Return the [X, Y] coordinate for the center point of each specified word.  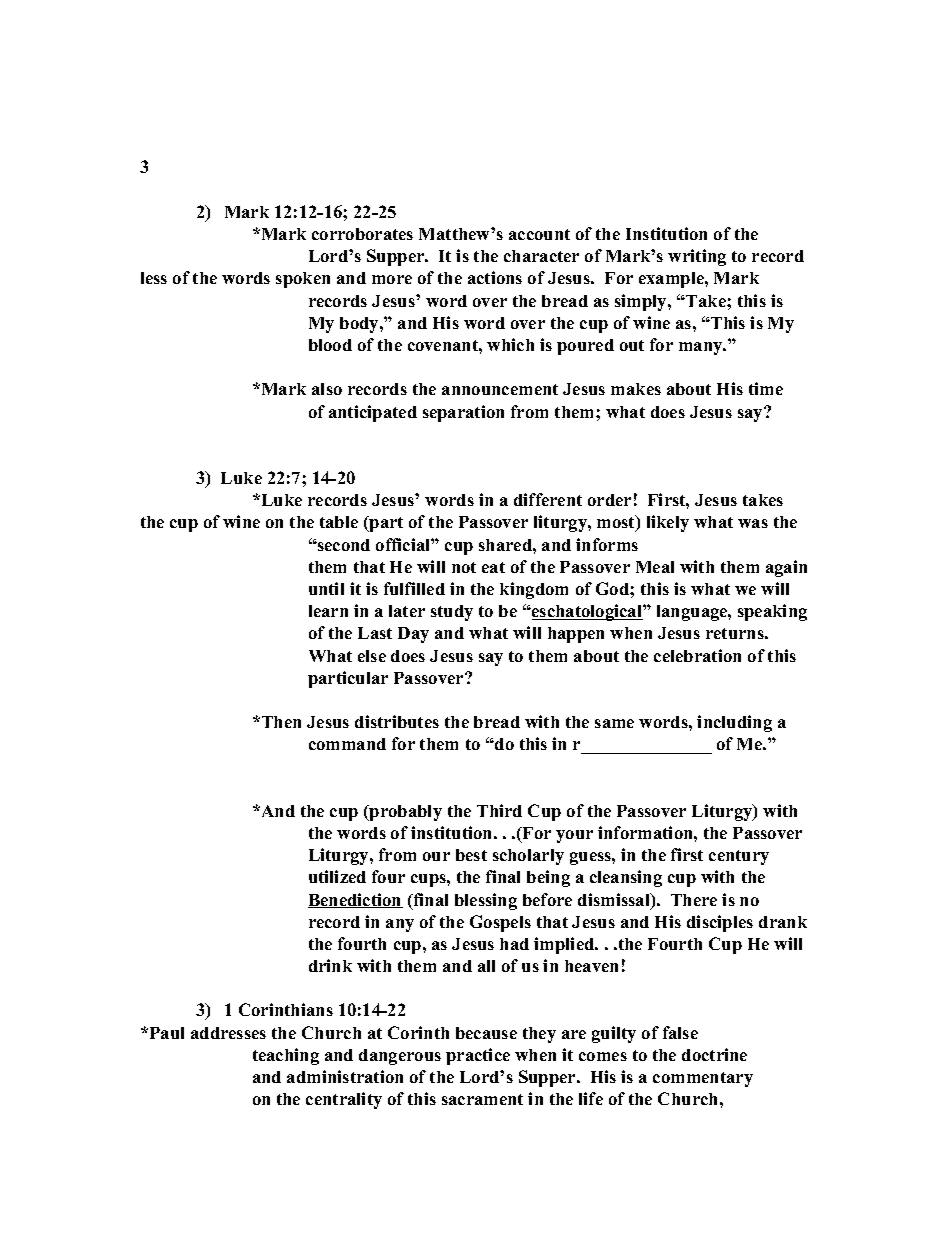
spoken [303, 280]
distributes [397, 721]
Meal [655, 567]
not [464, 567]
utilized [337, 876]
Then [281, 722]
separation [463, 413]
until [326, 588]
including [734, 723]
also [327, 389]
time [766, 388]
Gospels [500, 923]
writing [697, 257]
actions [495, 277]
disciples [720, 923]
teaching [286, 1056]
